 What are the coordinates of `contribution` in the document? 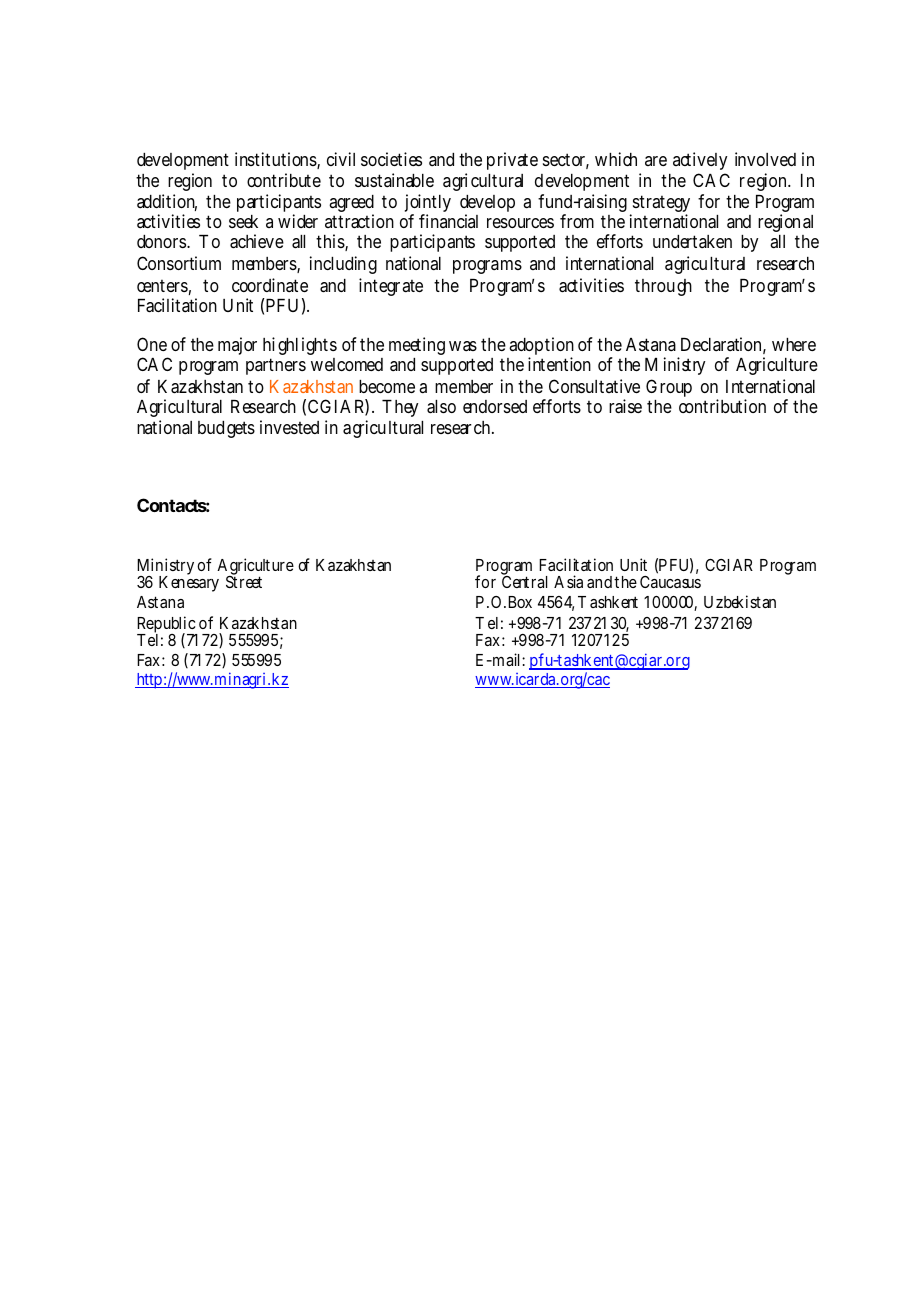 It's located at (722, 406).
